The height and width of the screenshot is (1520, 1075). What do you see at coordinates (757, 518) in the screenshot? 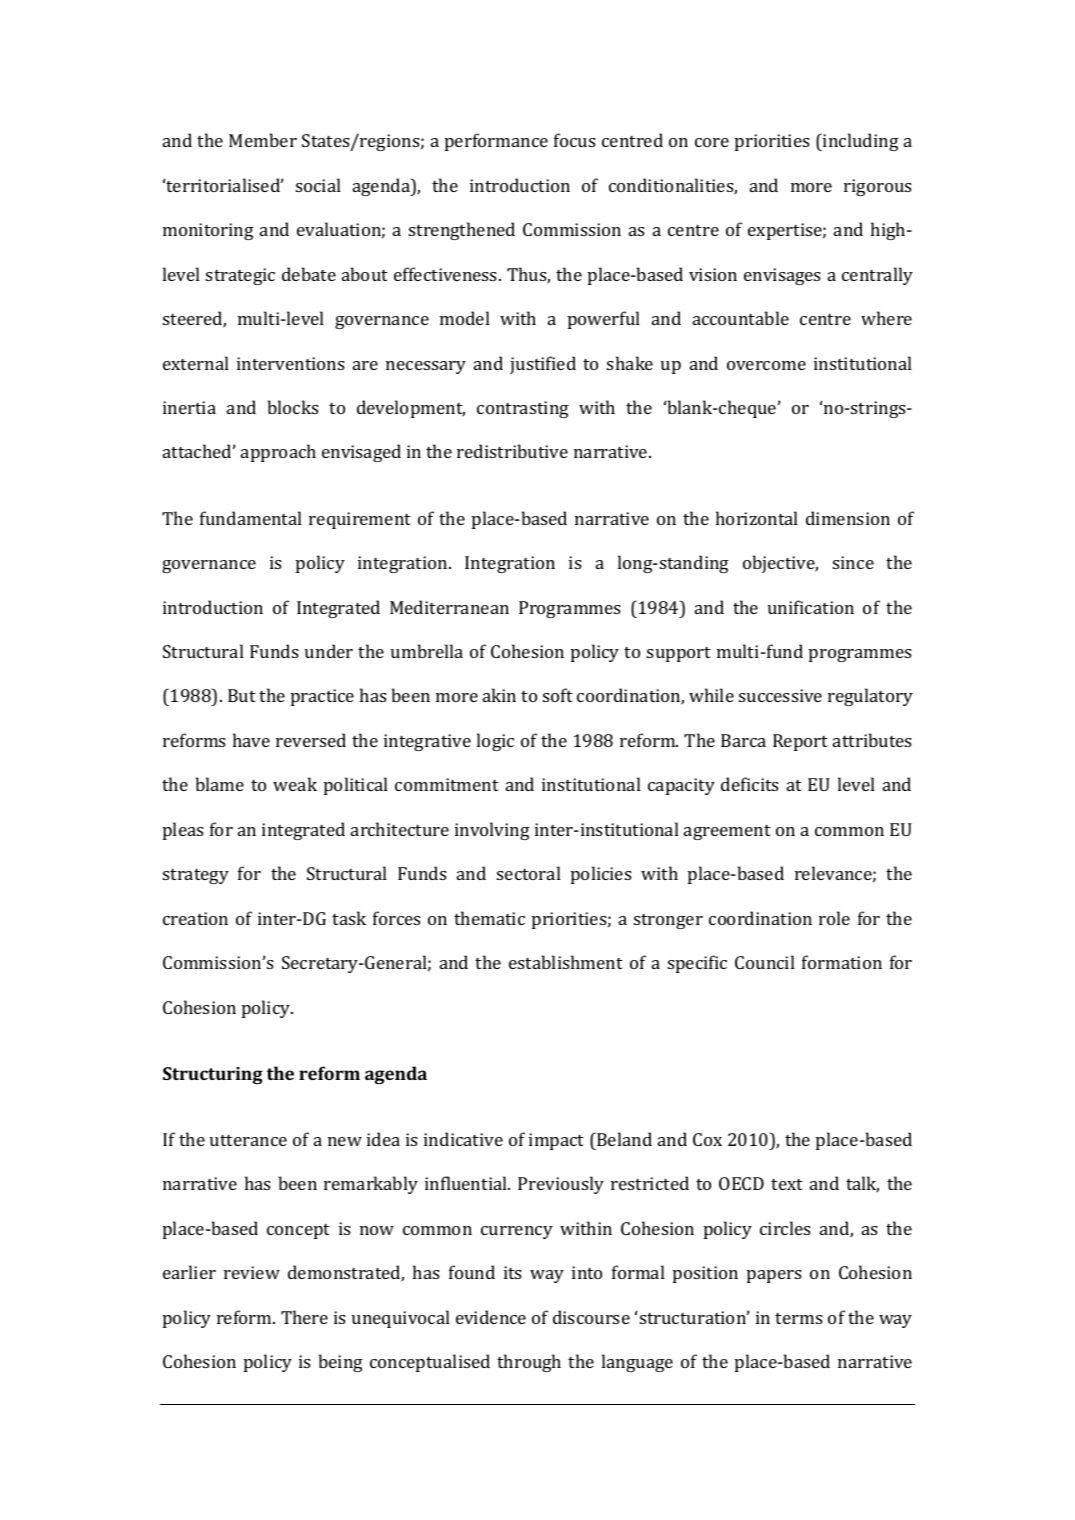
I see `horizontal` at bounding box center [757, 518].
